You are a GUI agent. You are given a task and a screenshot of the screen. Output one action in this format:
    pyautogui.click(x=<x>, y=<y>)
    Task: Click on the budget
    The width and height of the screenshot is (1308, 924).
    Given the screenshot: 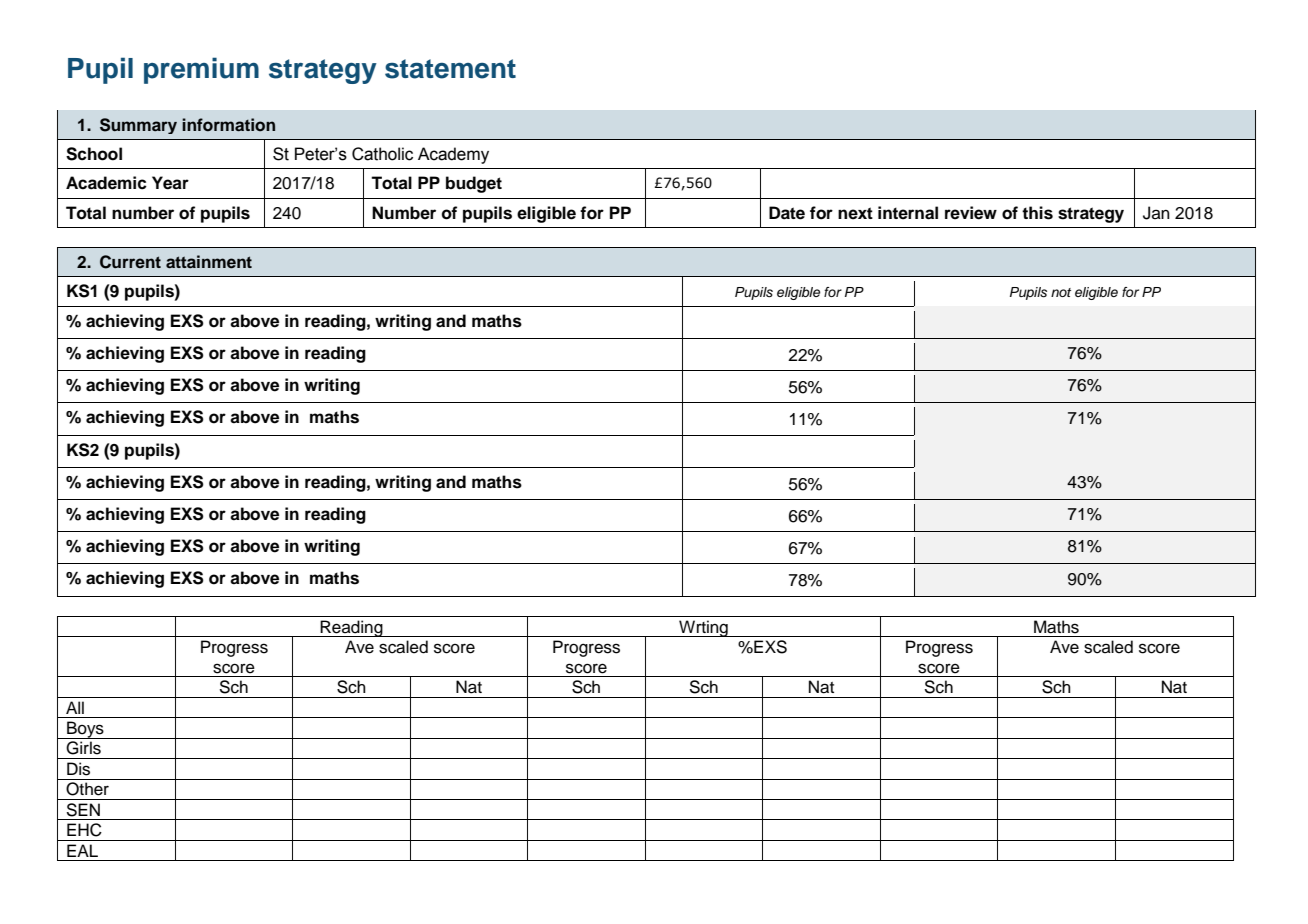 What is the action you would take?
    pyautogui.click(x=474, y=184)
